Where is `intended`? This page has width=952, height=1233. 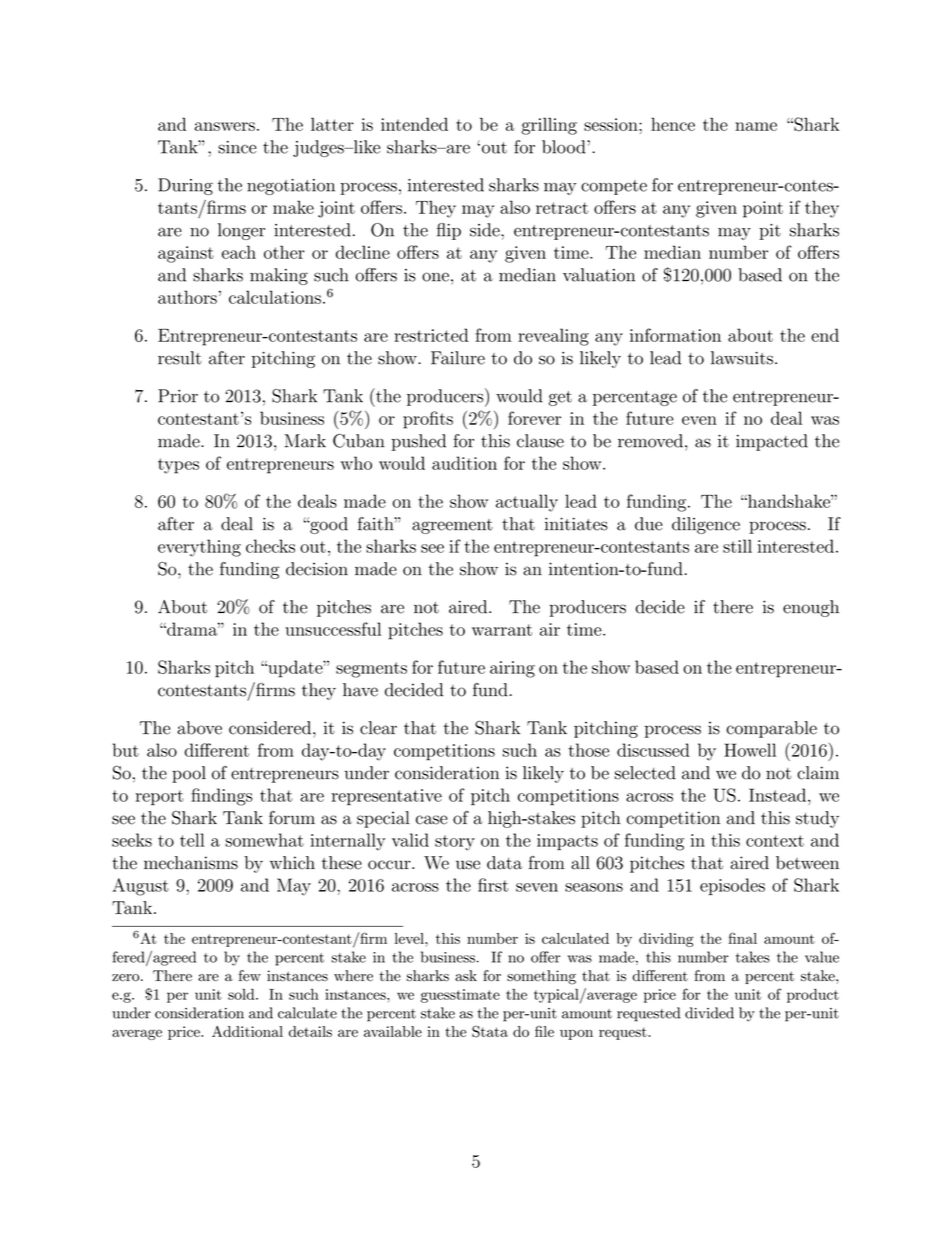
intended is located at coordinates (414, 124).
